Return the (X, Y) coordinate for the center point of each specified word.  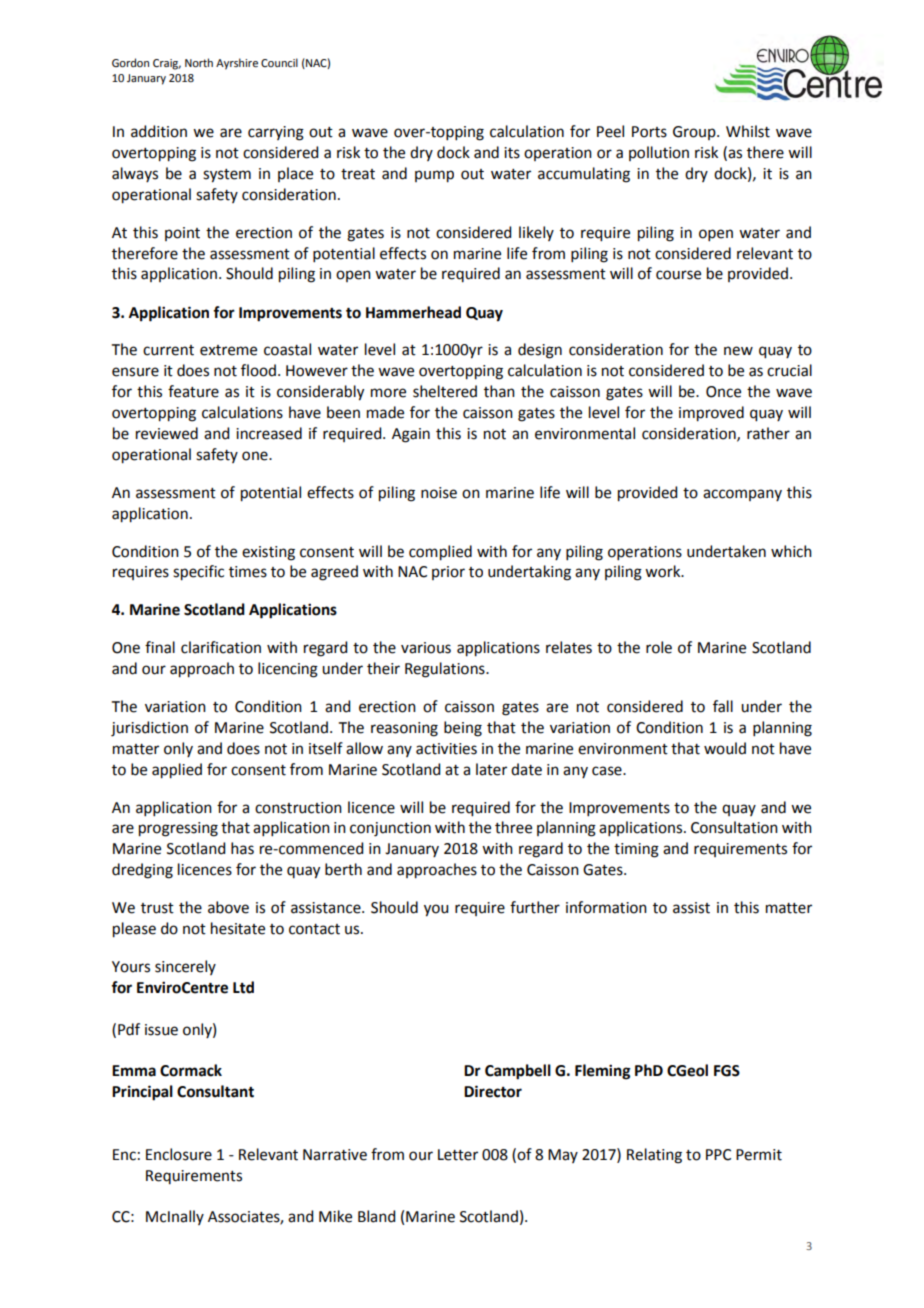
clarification (221, 647)
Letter (458, 1155)
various (426, 648)
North (199, 62)
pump (434, 176)
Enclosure (179, 1154)
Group (695, 133)
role (659, 647)
